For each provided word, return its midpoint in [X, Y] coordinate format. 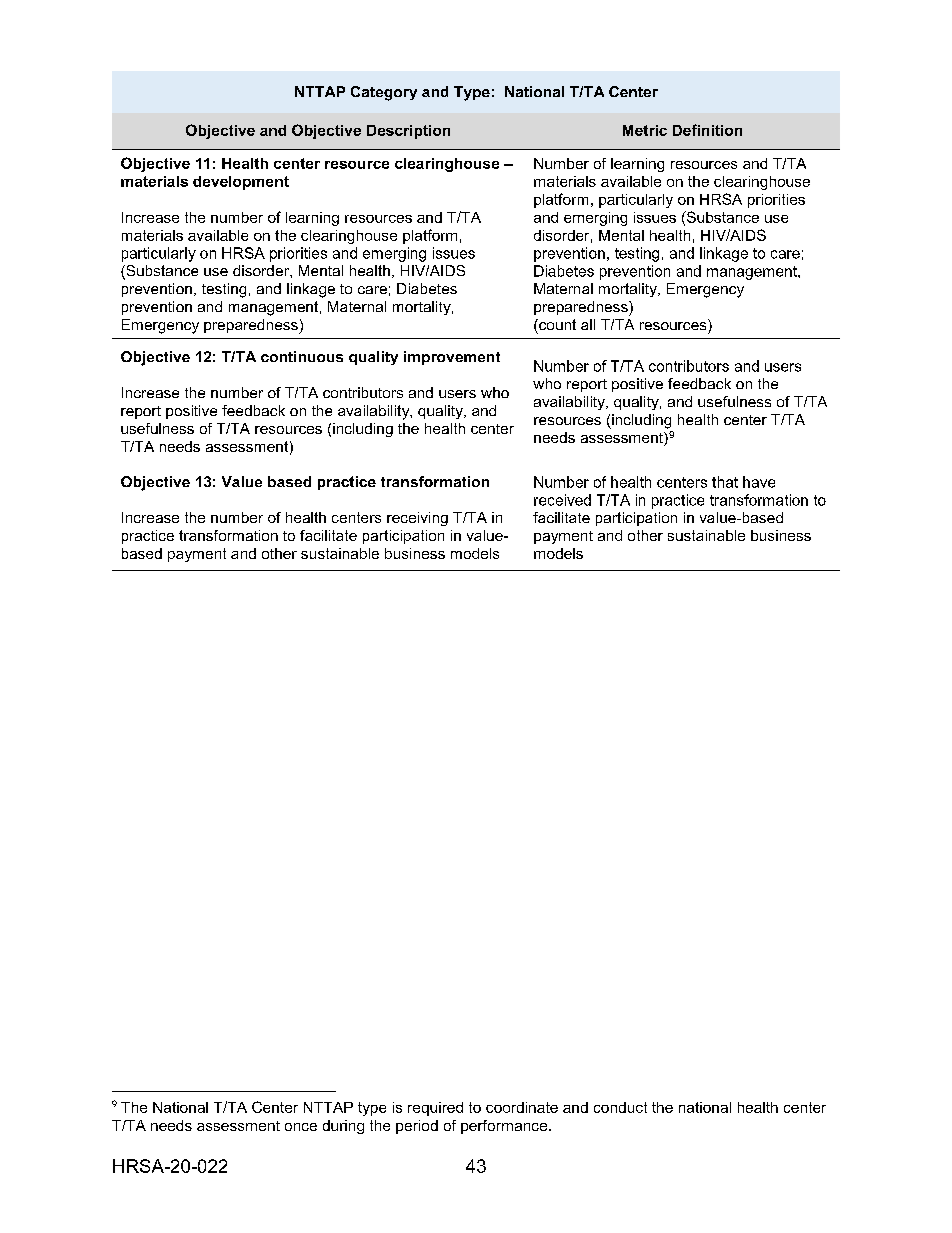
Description [408, 132]
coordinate [522, 1107]
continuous [302, 356]
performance [505, 1127]
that [725, 482]
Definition [707, 130]
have [759, 482]
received [562, 500]
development [241, 183]
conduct [620, 1107]
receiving [417, 519]
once [301, 1127]
